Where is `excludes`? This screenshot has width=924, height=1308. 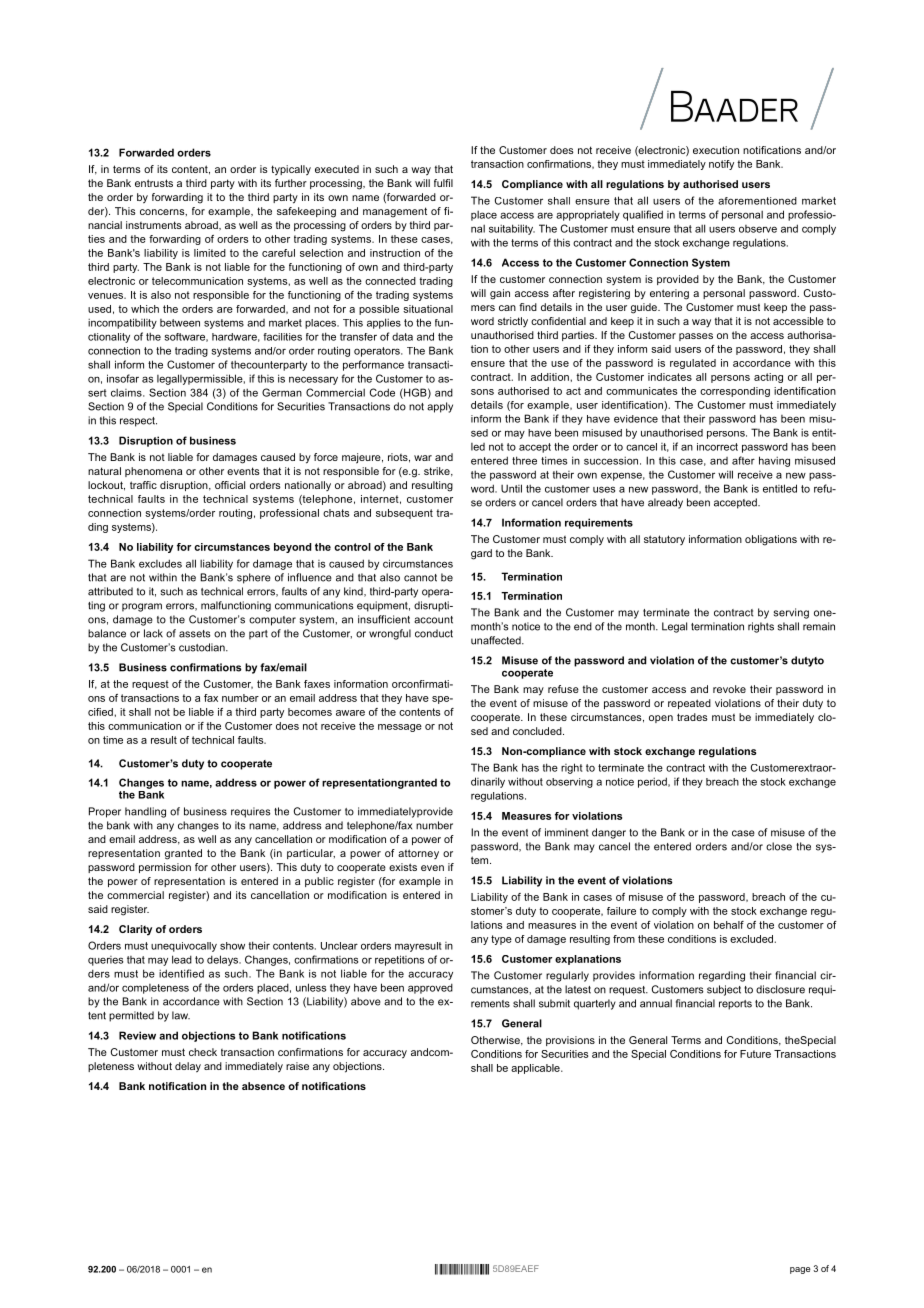
excludes is located at coordinates (160, 563).
